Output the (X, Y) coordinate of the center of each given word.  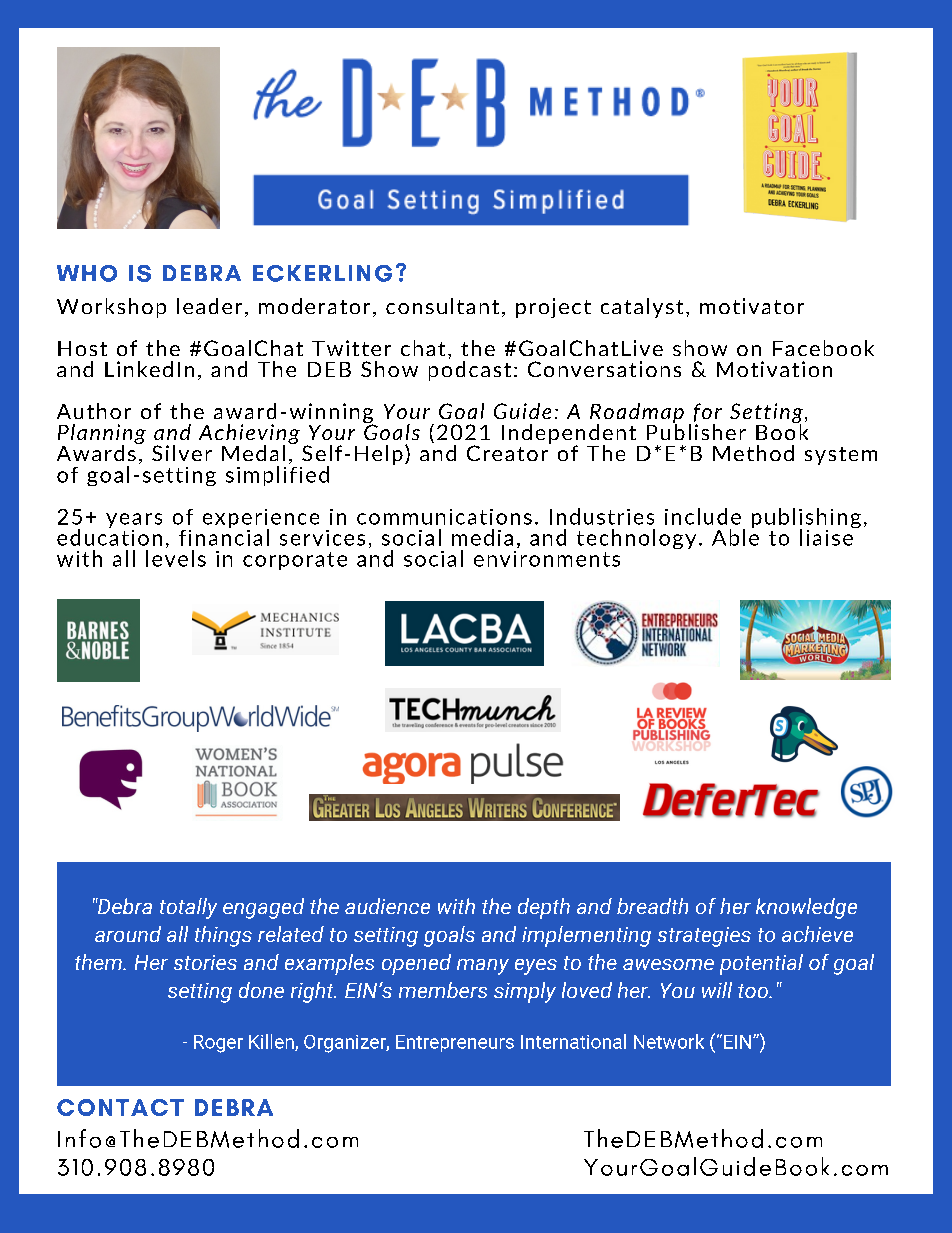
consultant (442, 306)
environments (547, 559)
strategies (704, 937)
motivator (752, 306)
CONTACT (120, 1107)
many (483, 967)
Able (735, 536)
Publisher (696, 431)
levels (176, 558)
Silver (182, 453)
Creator (508, 452)
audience (387, 906)
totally (188, 908)
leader (209, 306)
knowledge (806, 908)
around (128, 934)
